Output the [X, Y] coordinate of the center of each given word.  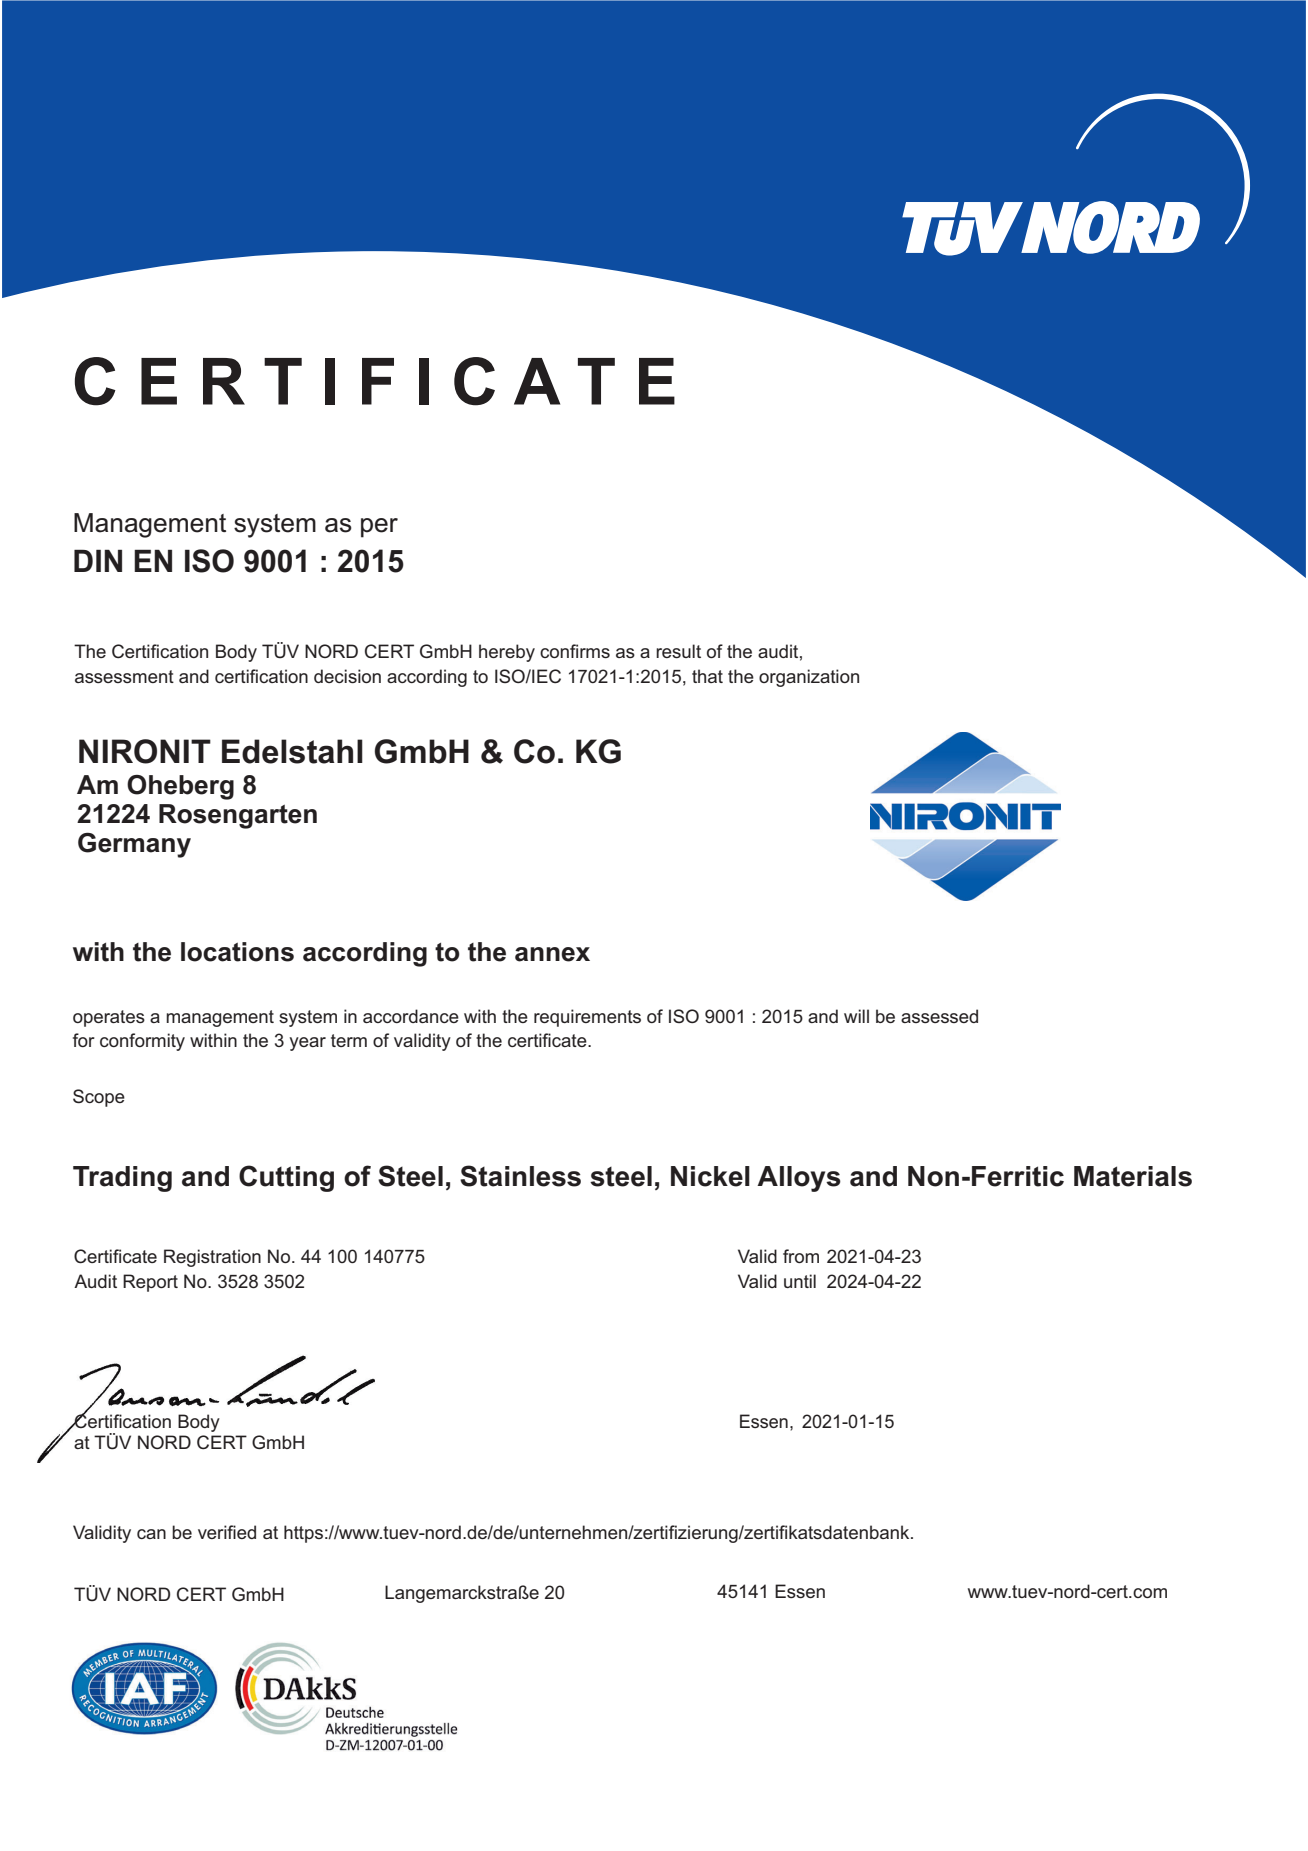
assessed [939, 1016]
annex [552, 954]
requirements [587, 1018]
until [800, 1281]
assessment [124, 676]
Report [150, 1283]
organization [809, 678]
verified [227, 1532]
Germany [134, 845]
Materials [1133, 1176]
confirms [575, 651]
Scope [99, 1098]
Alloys [799, 1179]
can [151, 1534]
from [801, 1256]
